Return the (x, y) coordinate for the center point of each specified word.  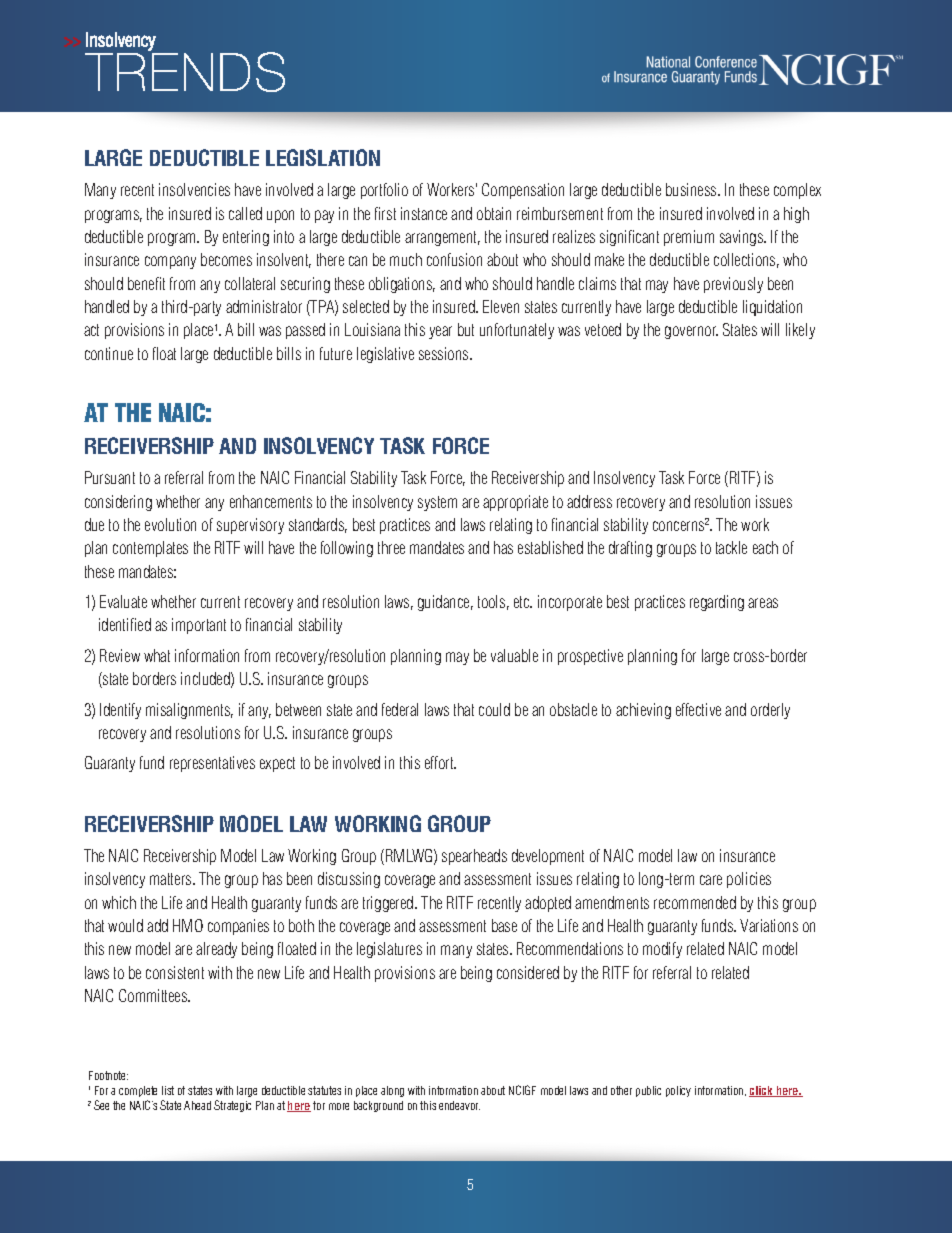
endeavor (459, 1105)
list (168, 1090)
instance (424, 213)
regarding (717, 603)
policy (678, 1091)
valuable (514, 655)
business (692, 189)
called (245, 213)
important (199, 626)
